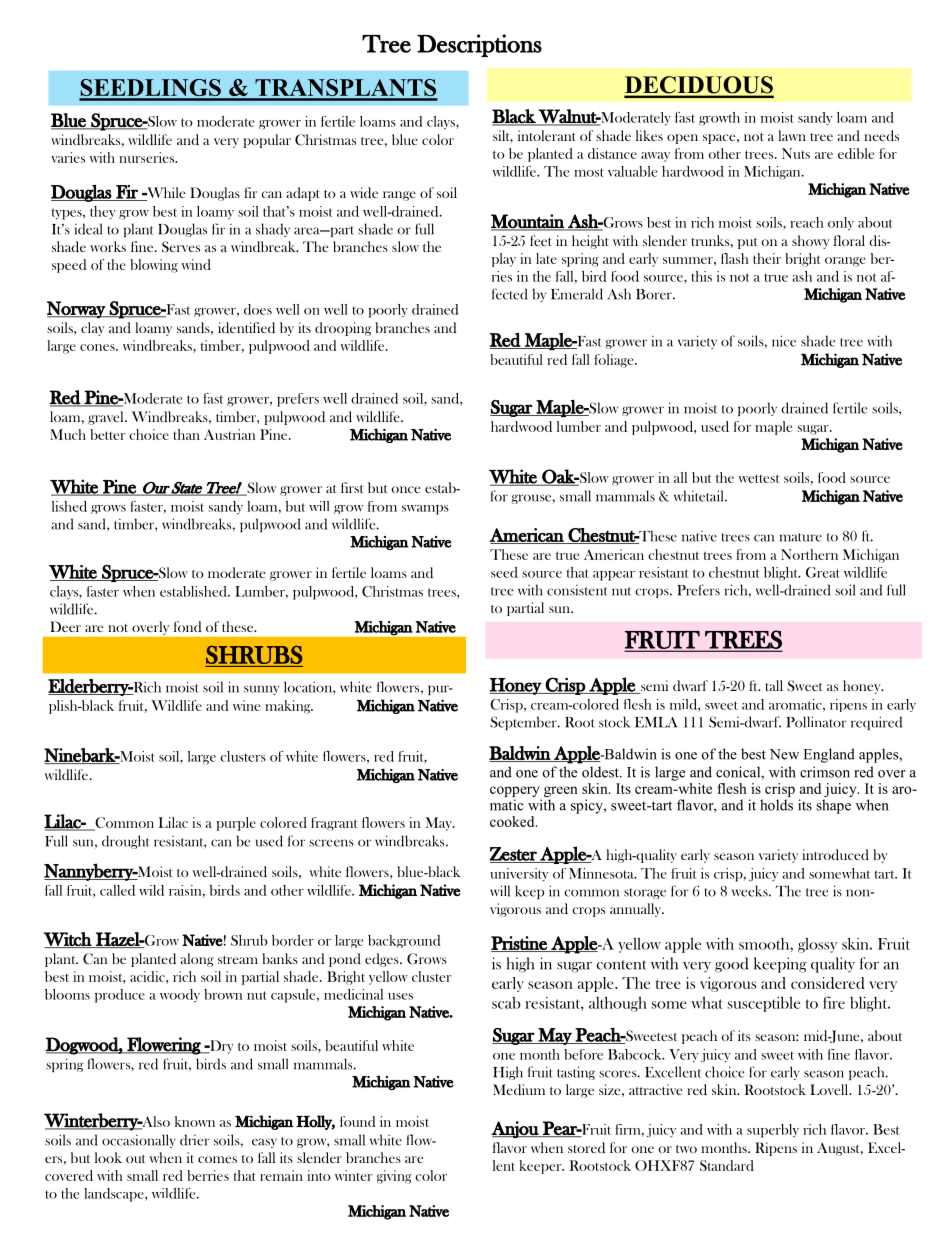 The image size is (952, 1233). I want to click on Great, so click(823, 572).
